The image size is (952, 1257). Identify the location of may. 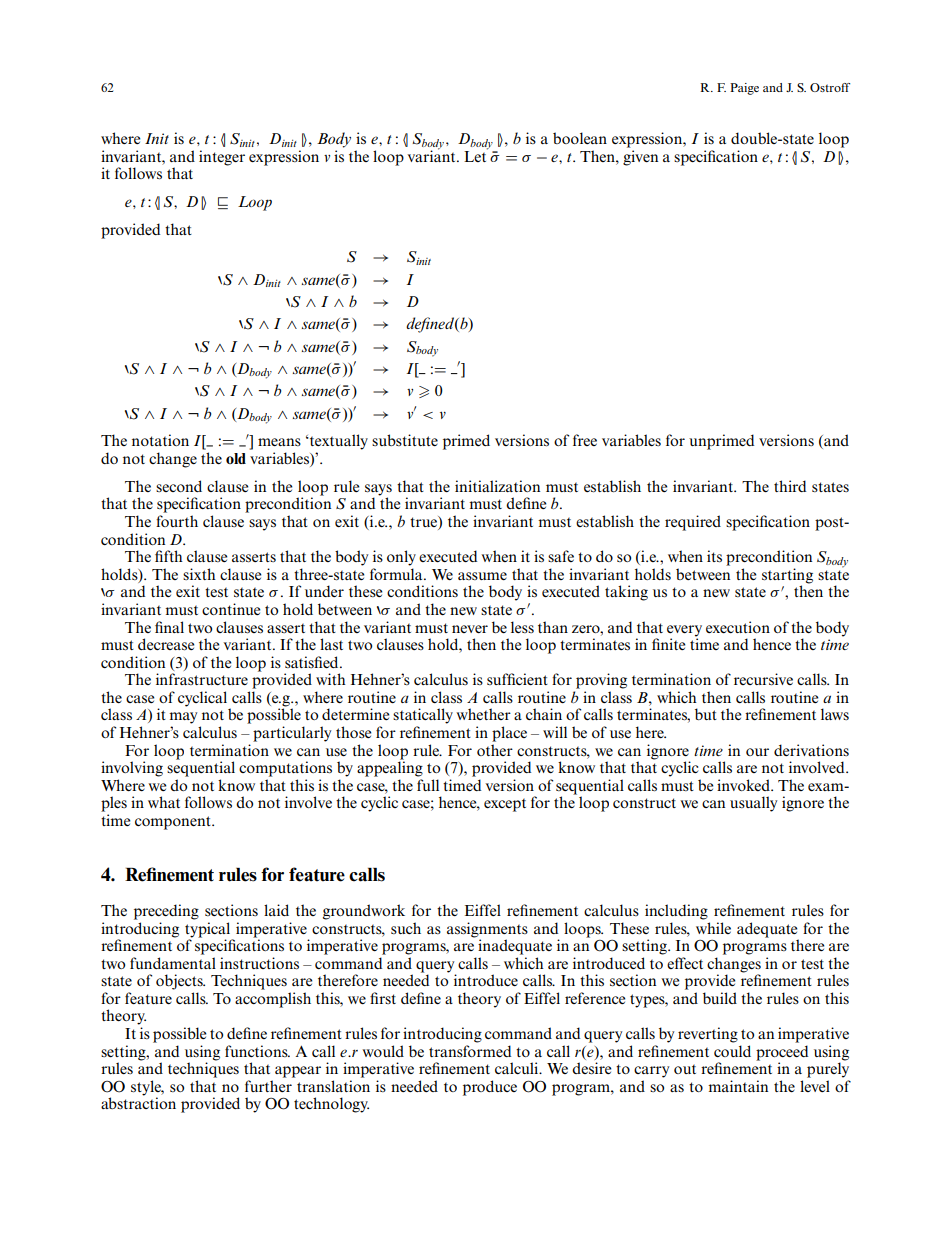
(183, 718).
